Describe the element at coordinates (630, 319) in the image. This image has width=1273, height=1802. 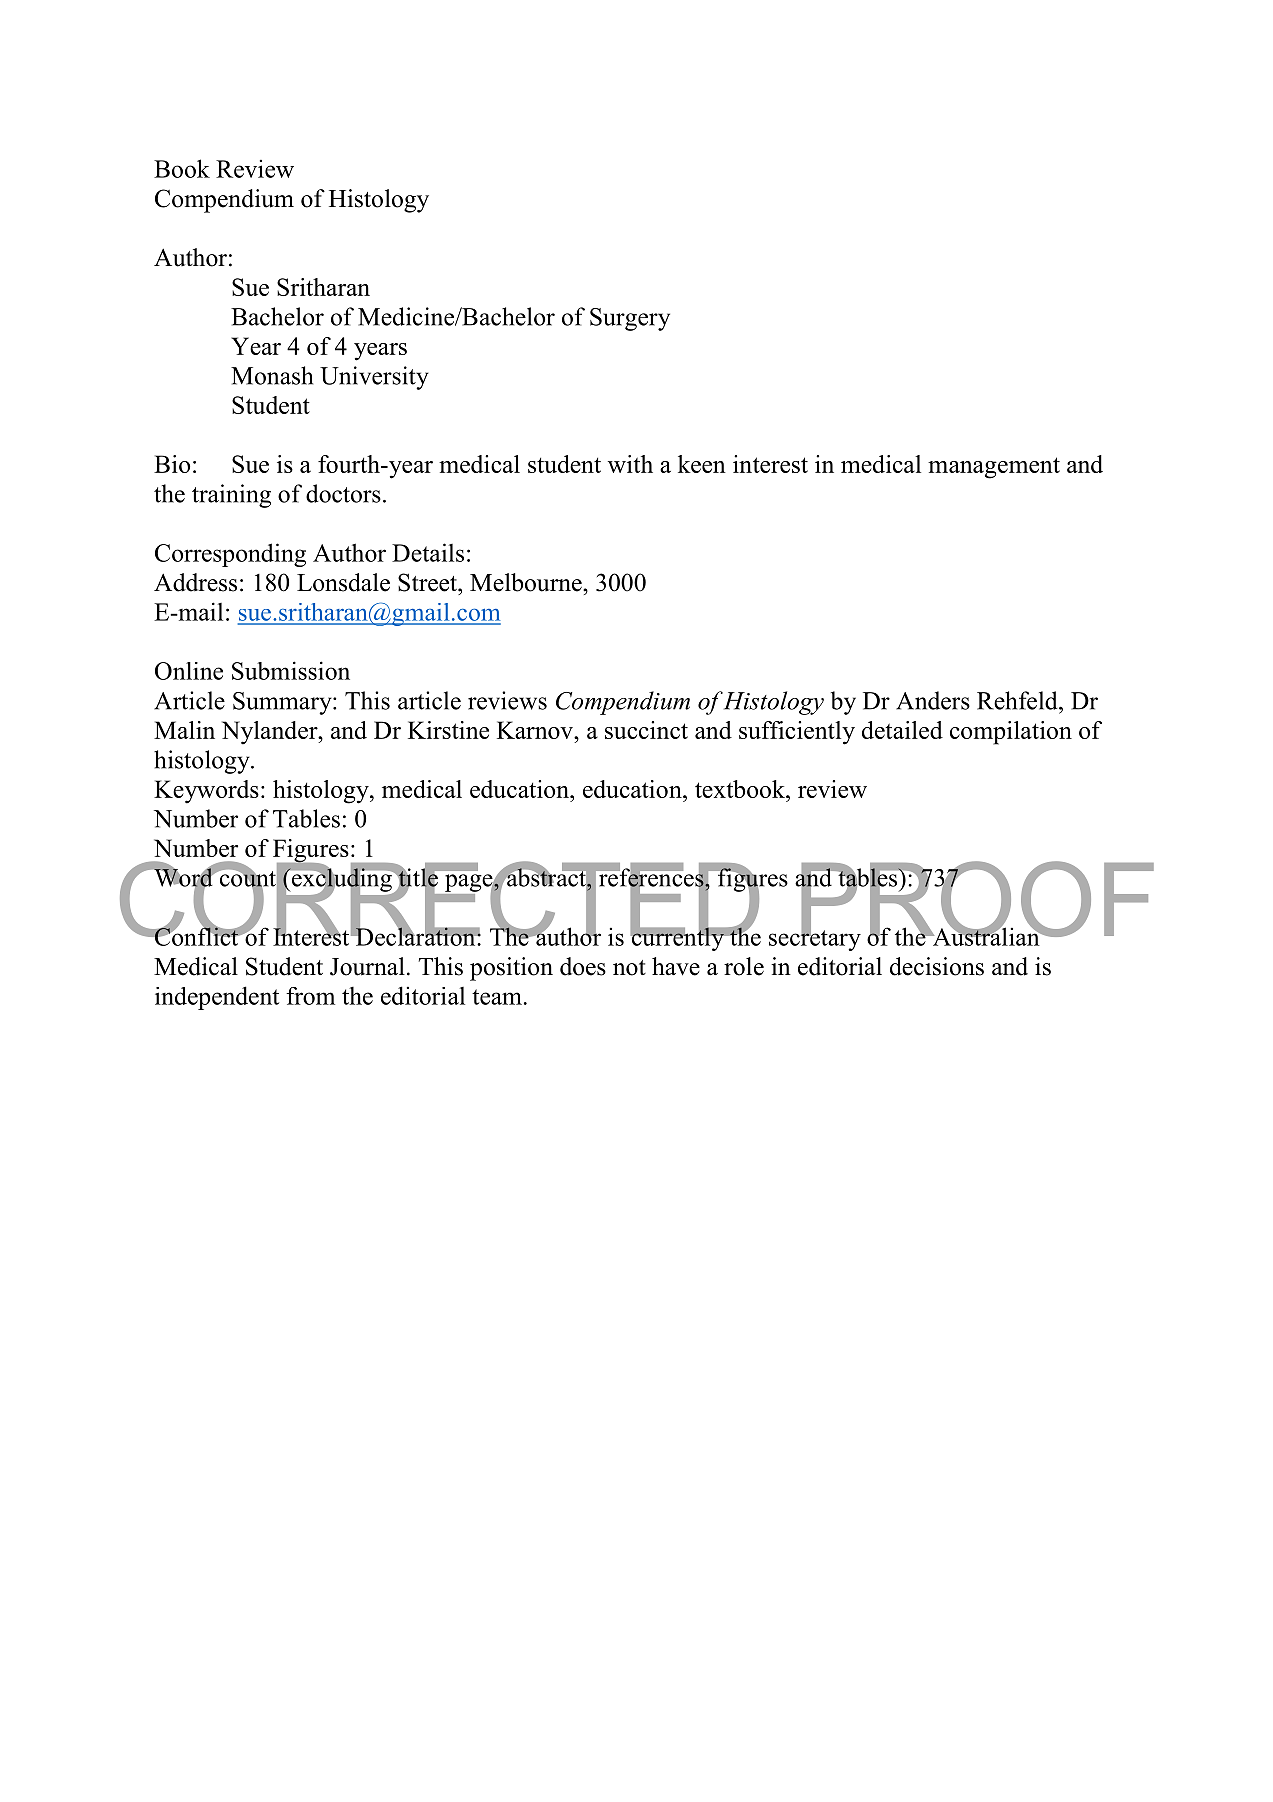
I see `Surgery` at that location.
